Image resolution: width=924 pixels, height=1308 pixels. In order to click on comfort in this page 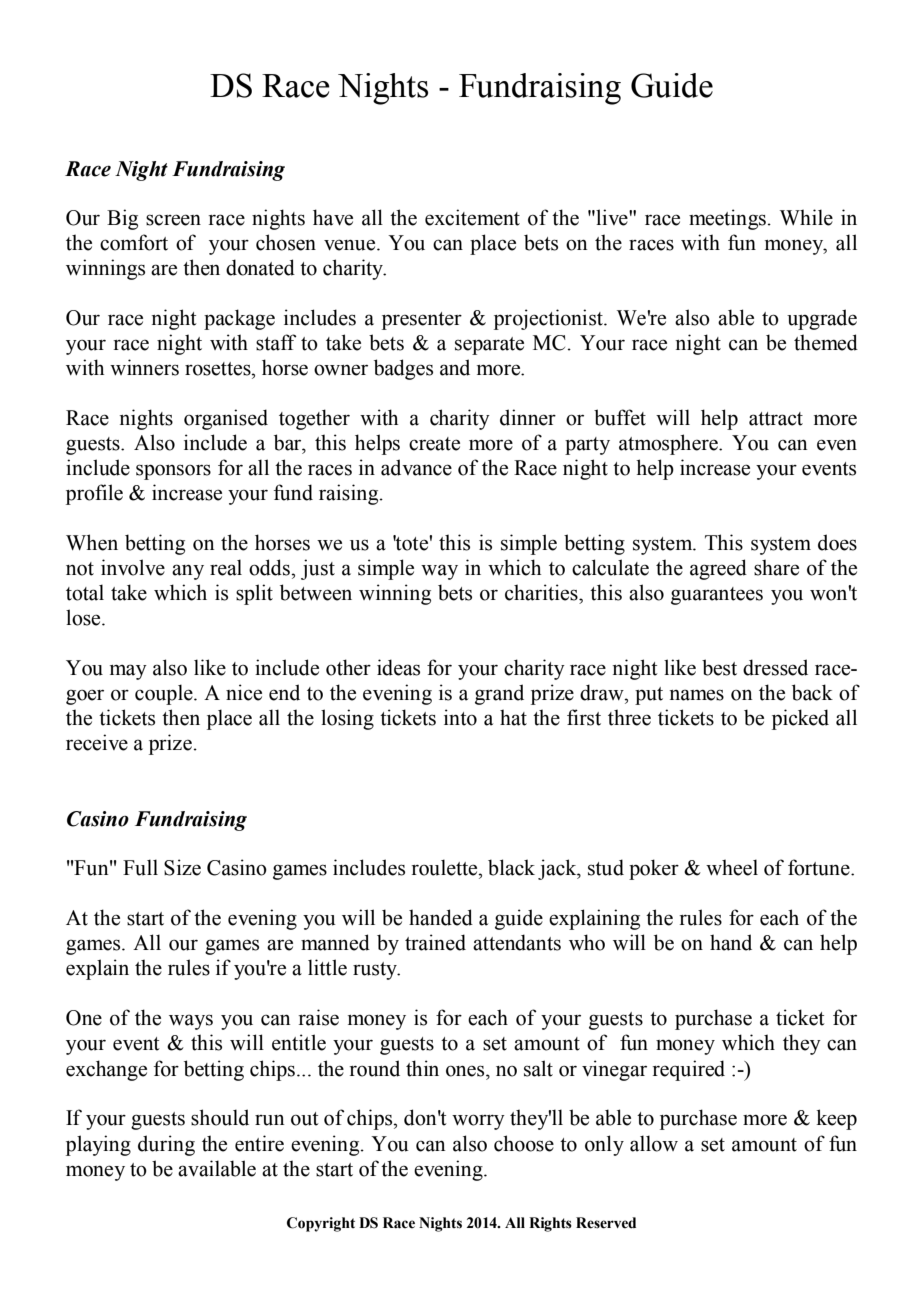, I will do `click(134, 242)`.
